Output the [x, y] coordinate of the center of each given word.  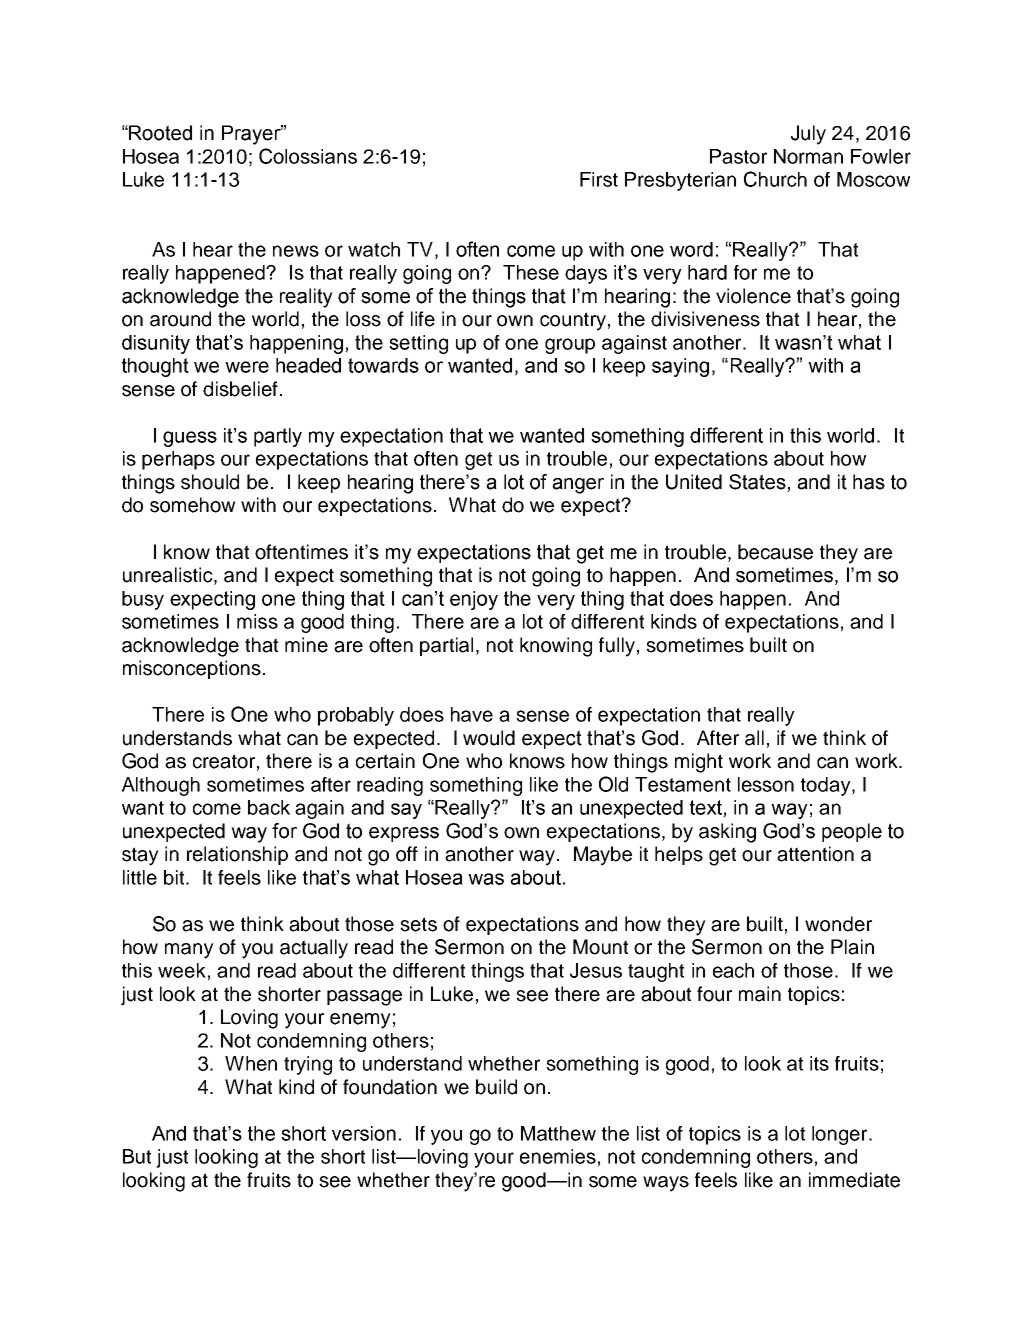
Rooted [159, 133]
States [758, 483]
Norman [808, 156]
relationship [237, 855]
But [137, 1156]
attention [815, 854]
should [210, 482]
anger [578, 486]
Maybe [603, 856]
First [599, 179]
